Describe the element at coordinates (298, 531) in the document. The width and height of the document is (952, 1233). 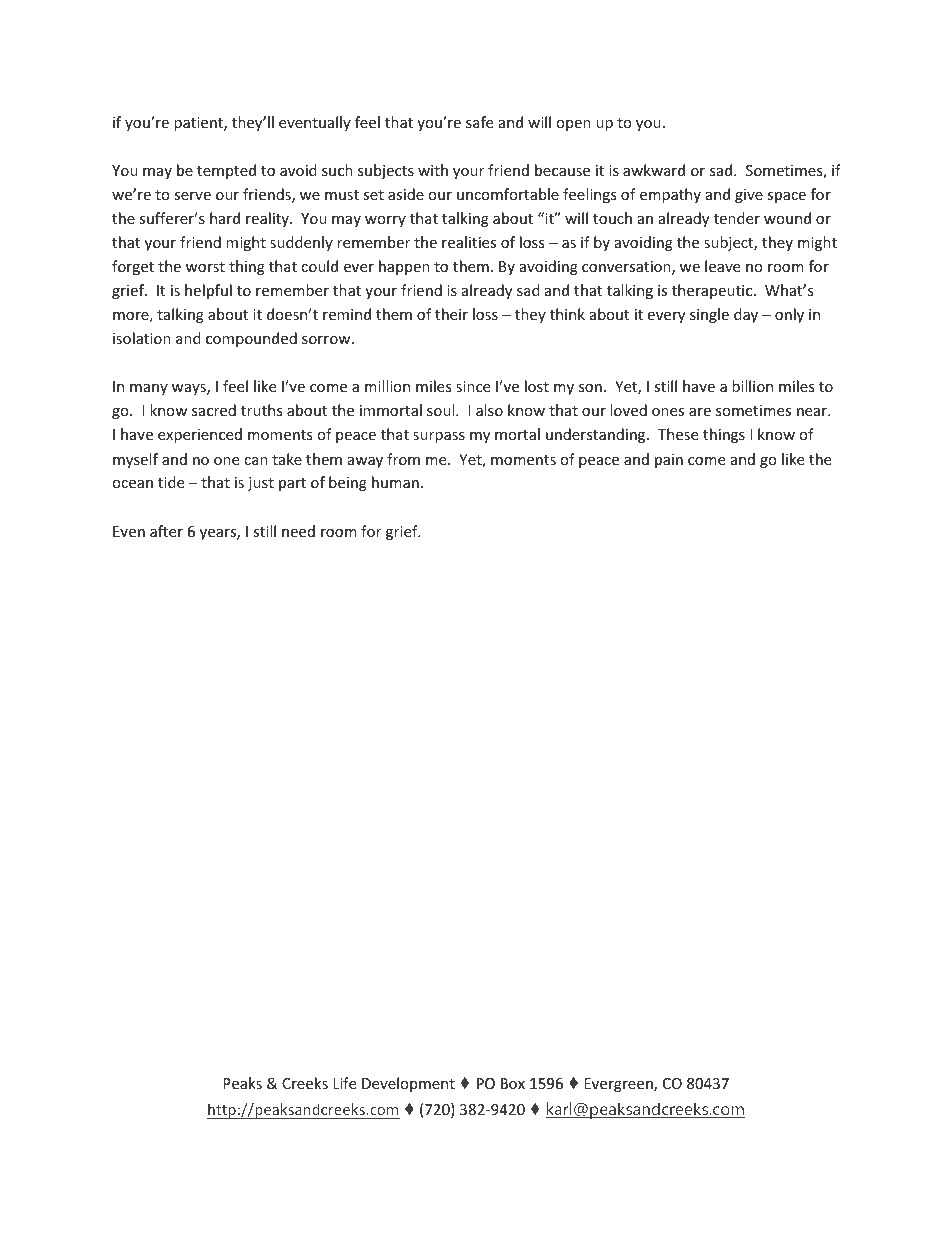
I see `need` at that location.
